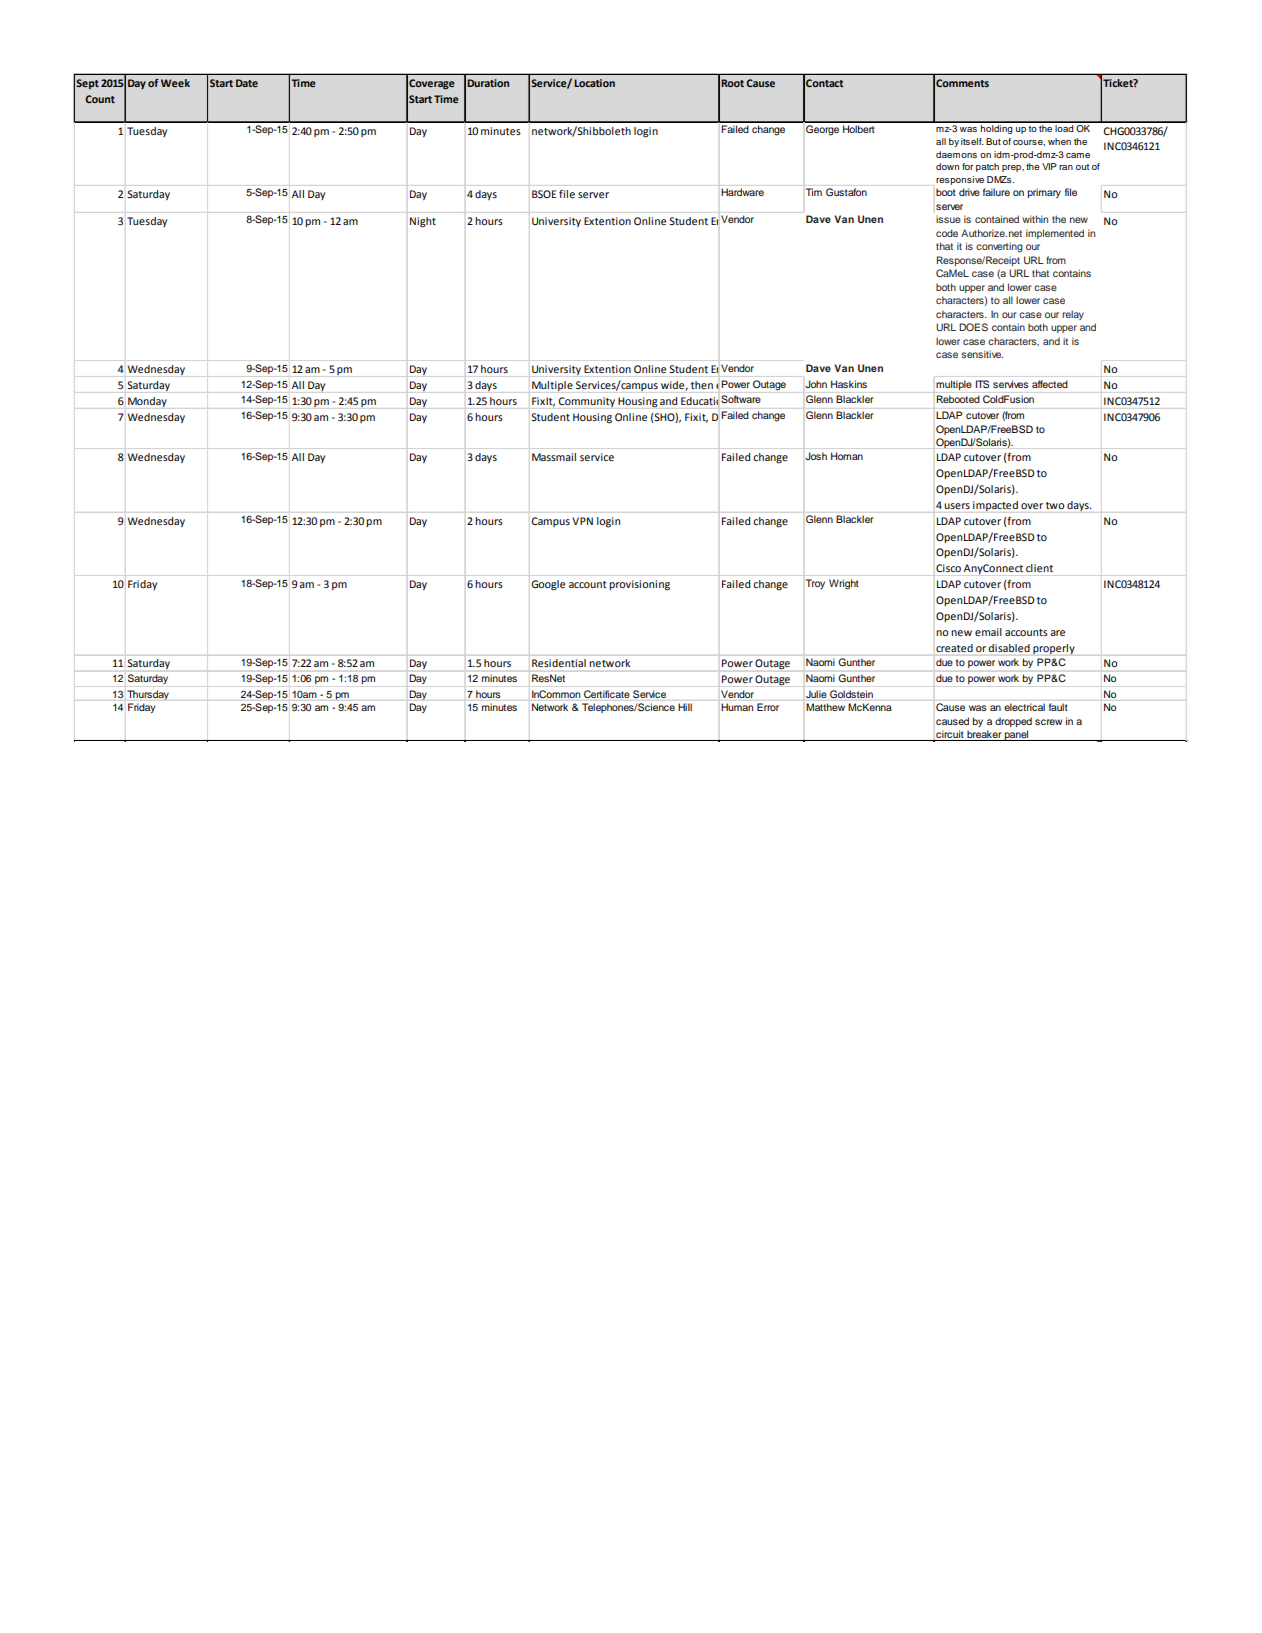 Image resolution: width=1262 pixels, height=1633 pixels. Describe the element at coordinates (594, 83) in the screenshot. I see `Location` at that location.
